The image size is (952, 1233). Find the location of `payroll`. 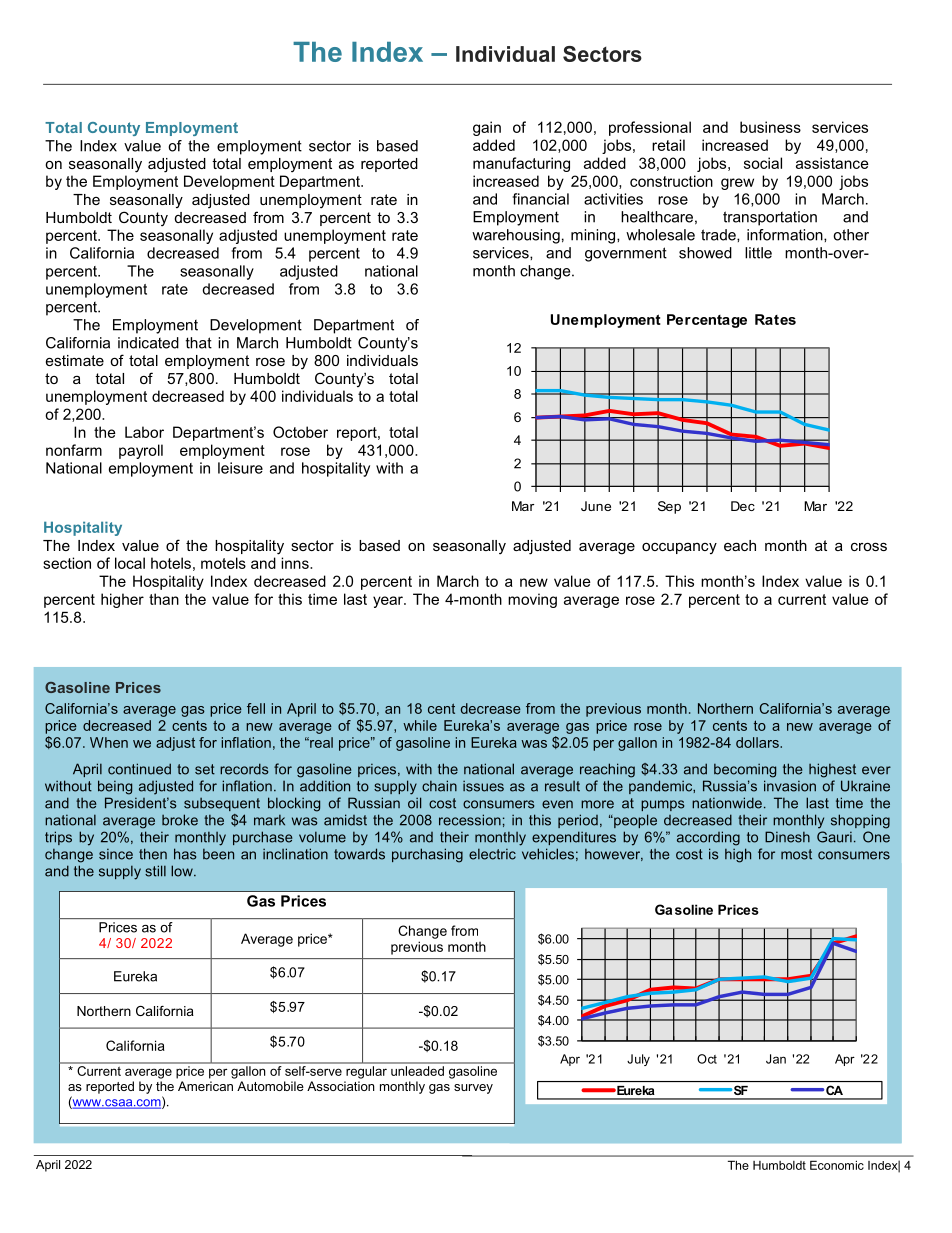

payroll is located at coordinates (141, 451).
